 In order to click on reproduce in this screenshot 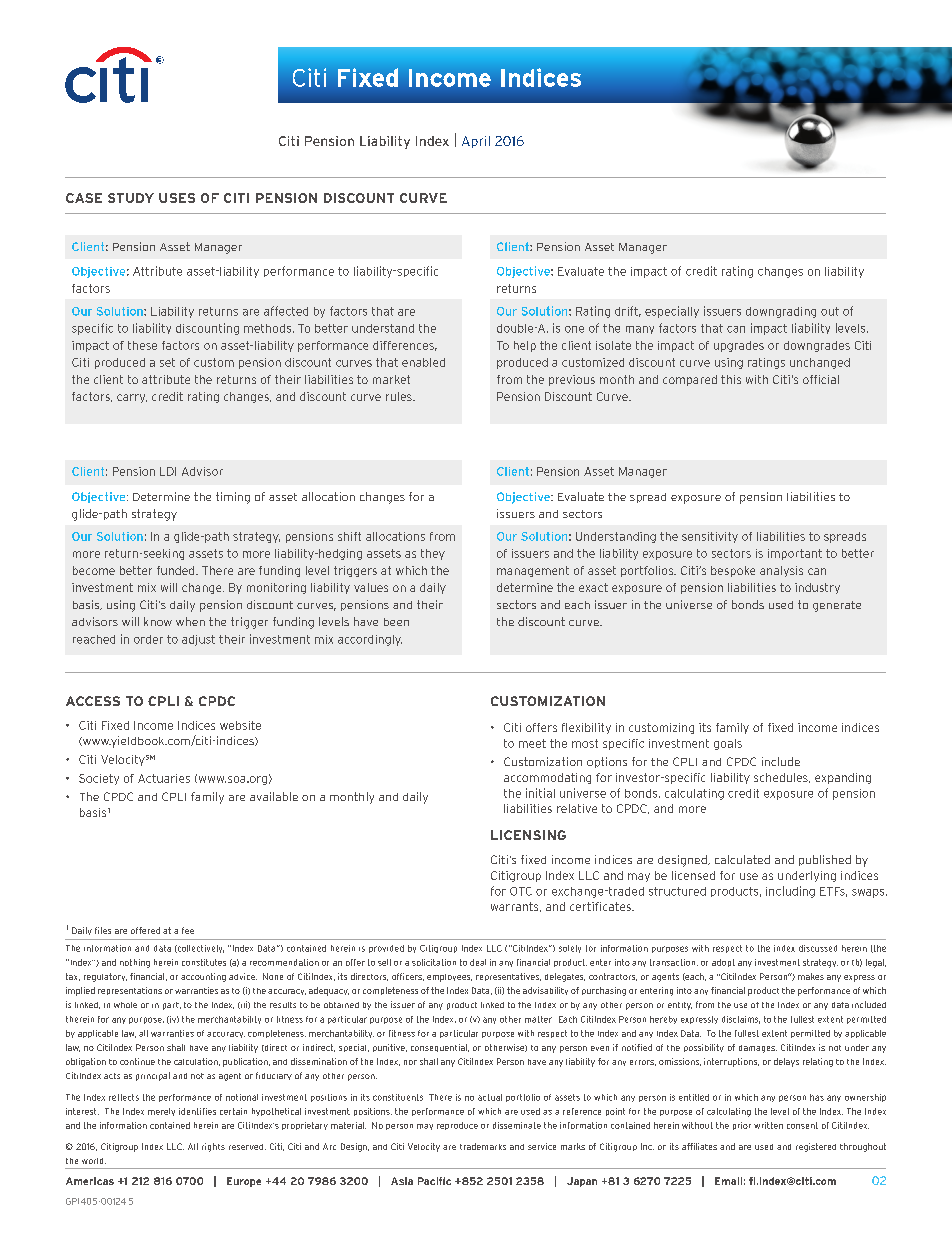, I will do `click(457, 1126)`.
